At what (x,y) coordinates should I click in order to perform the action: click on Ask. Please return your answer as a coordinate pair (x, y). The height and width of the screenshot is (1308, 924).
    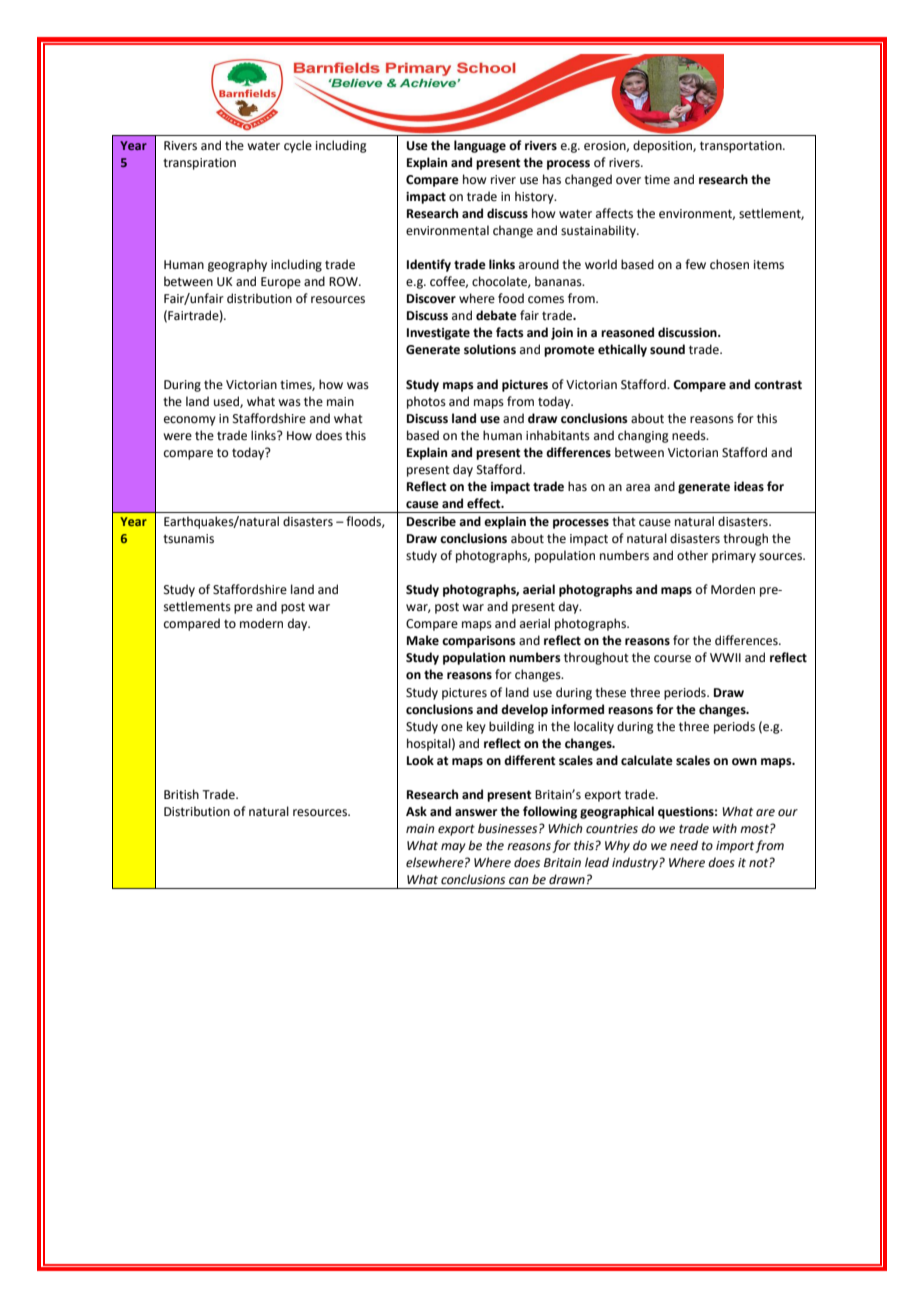
    Looking at the image, I should click on (416, 811).
